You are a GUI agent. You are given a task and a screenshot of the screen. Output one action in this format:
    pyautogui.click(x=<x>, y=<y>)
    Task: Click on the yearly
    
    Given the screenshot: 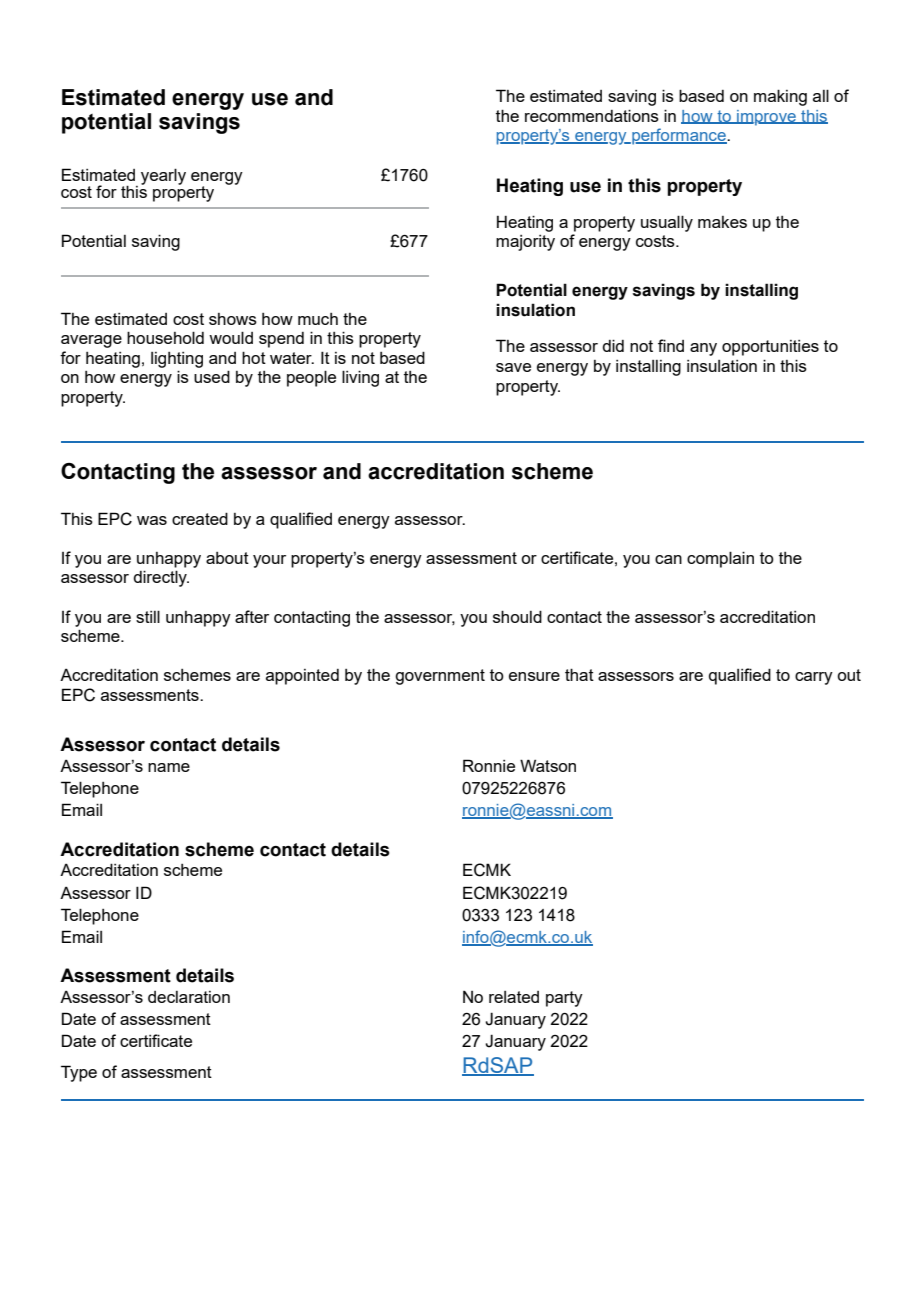 What is the action you would take?
    pyautogui.click(x=163, y=176)
